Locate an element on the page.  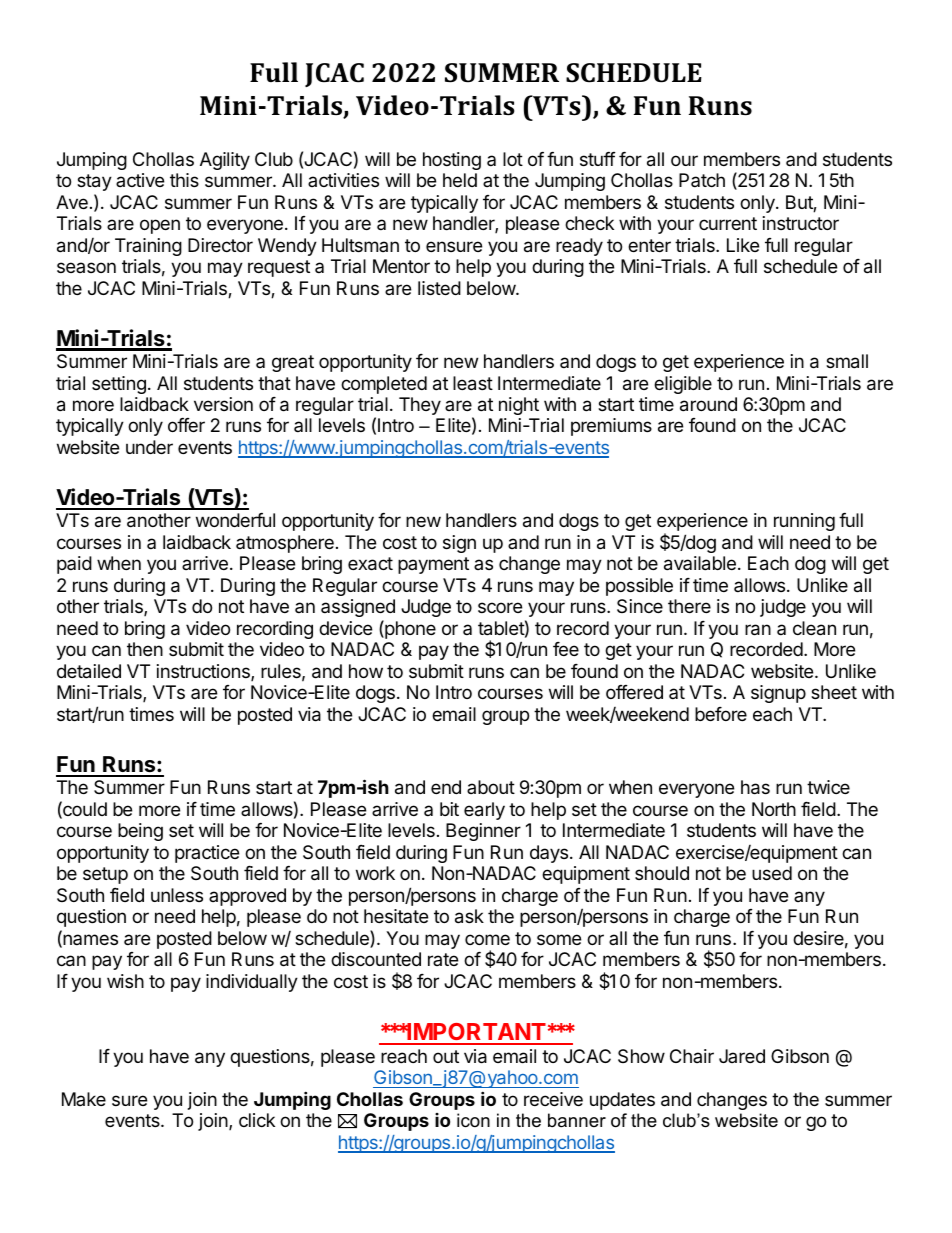
Patch is located at coordinates (702, 180).
